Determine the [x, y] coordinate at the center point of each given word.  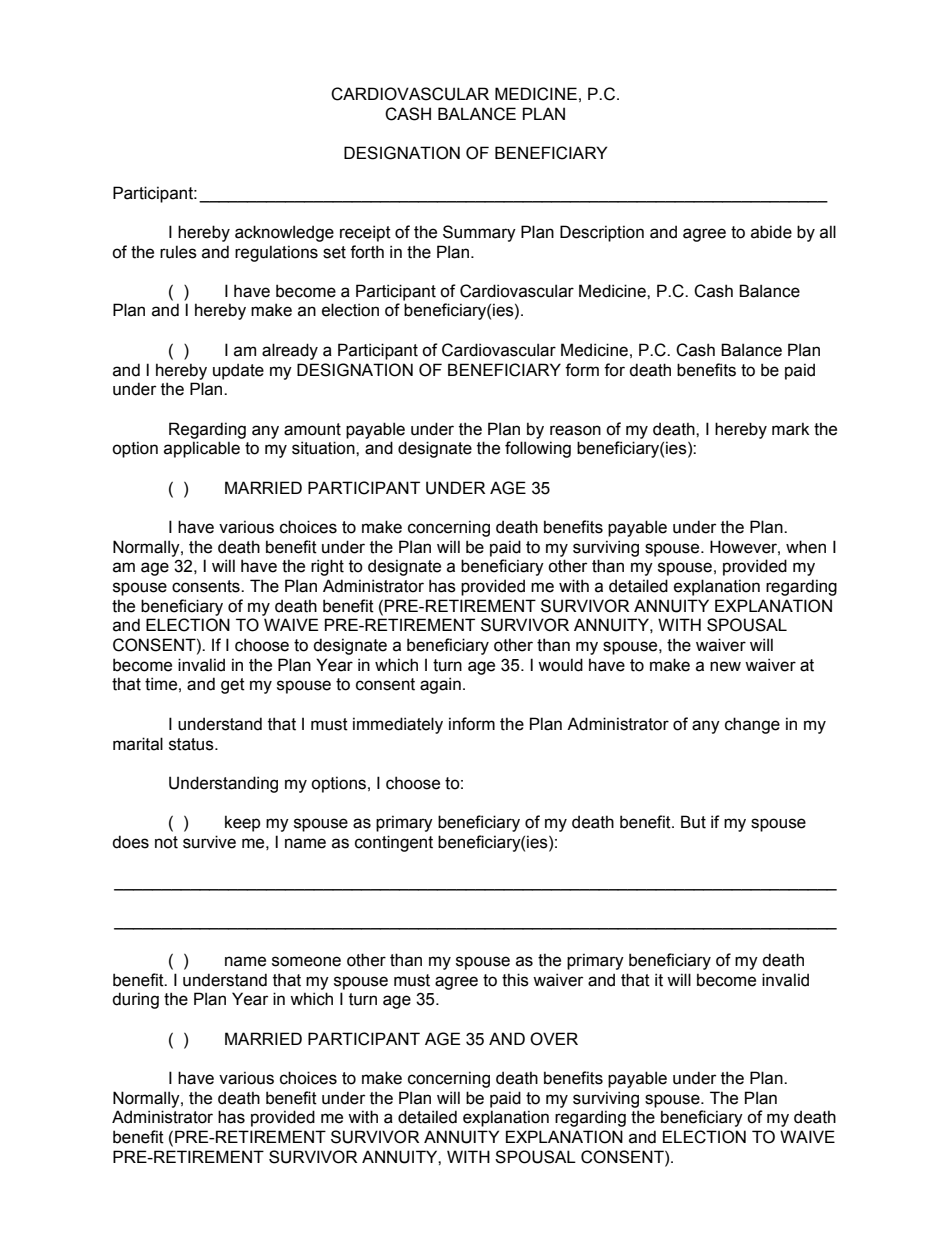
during [135, 1000]
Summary [479, 233]
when [806, 547]
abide [771, 232]
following [538, 449]
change [752, 725]
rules [178, 252]
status [192, 744]
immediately [398, 725]
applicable [202, 449]
